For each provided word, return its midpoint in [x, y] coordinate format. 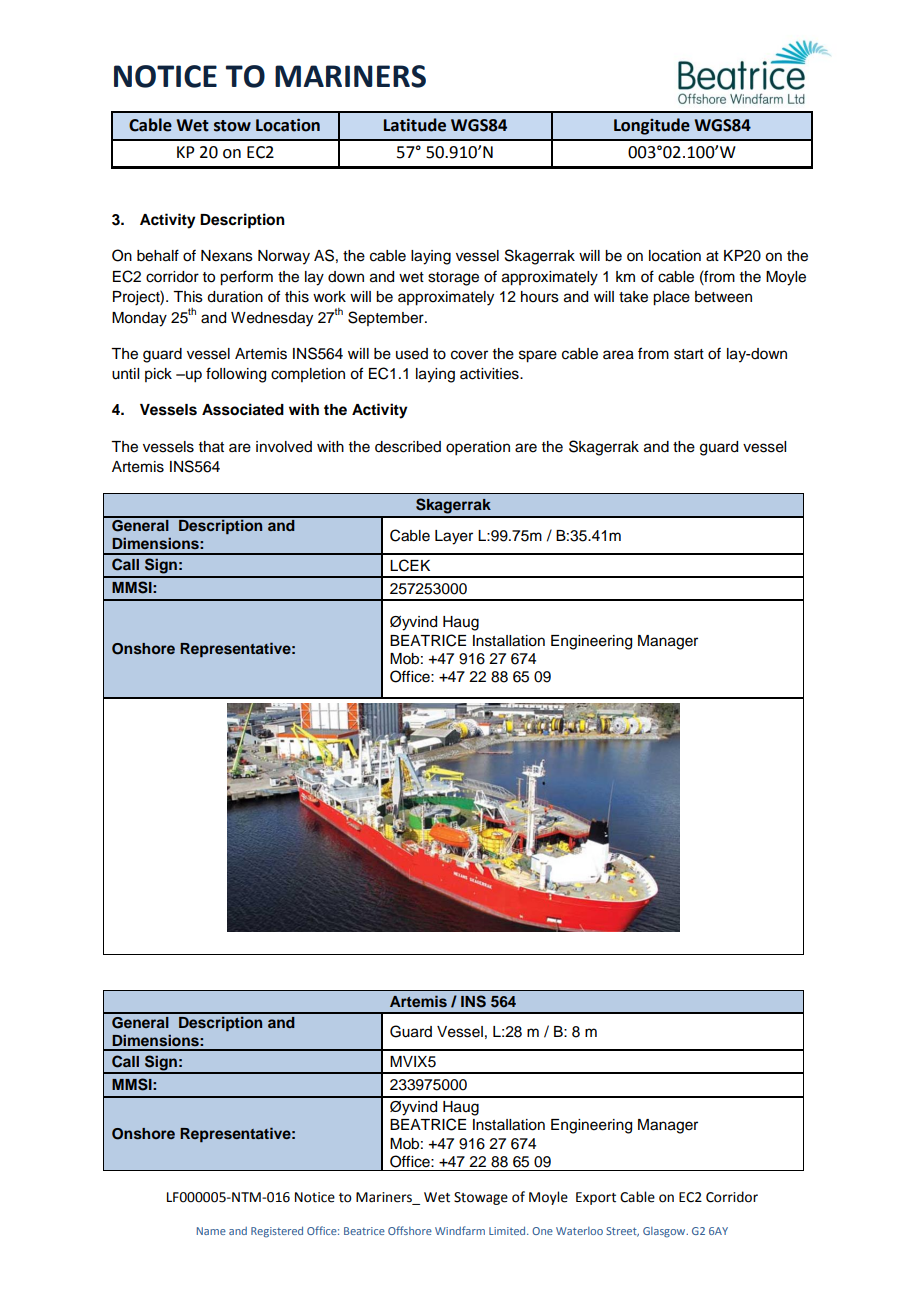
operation [478, 448]
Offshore [410, 1230]
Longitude [652, 126]
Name [211, 1231]
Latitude [415, 125]
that [211, 446]
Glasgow [665, 1232]
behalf [158, 255]
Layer [454, 537]
